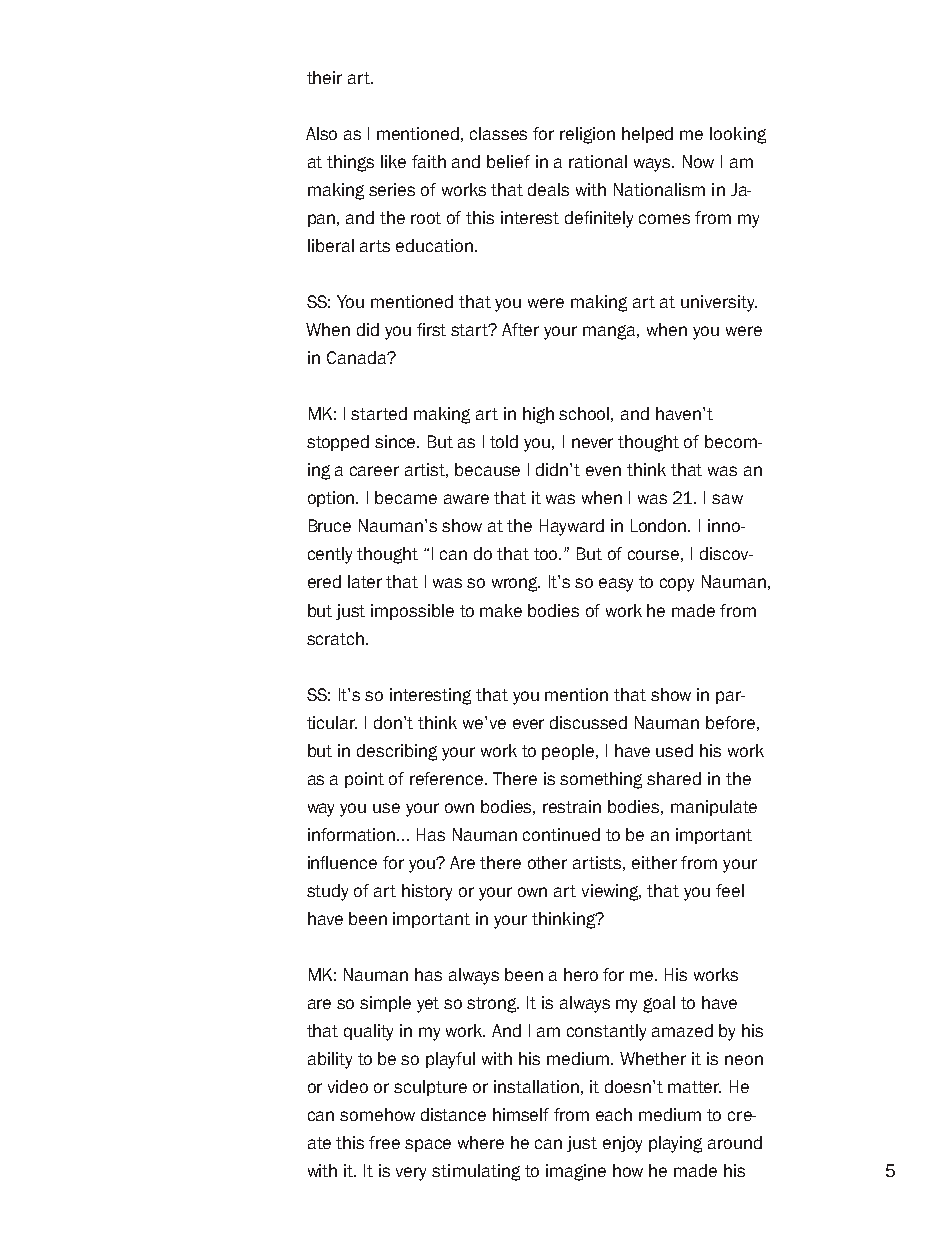  Describe the element at coordinates (384, 1142) in the document. I see `free` at that location.
